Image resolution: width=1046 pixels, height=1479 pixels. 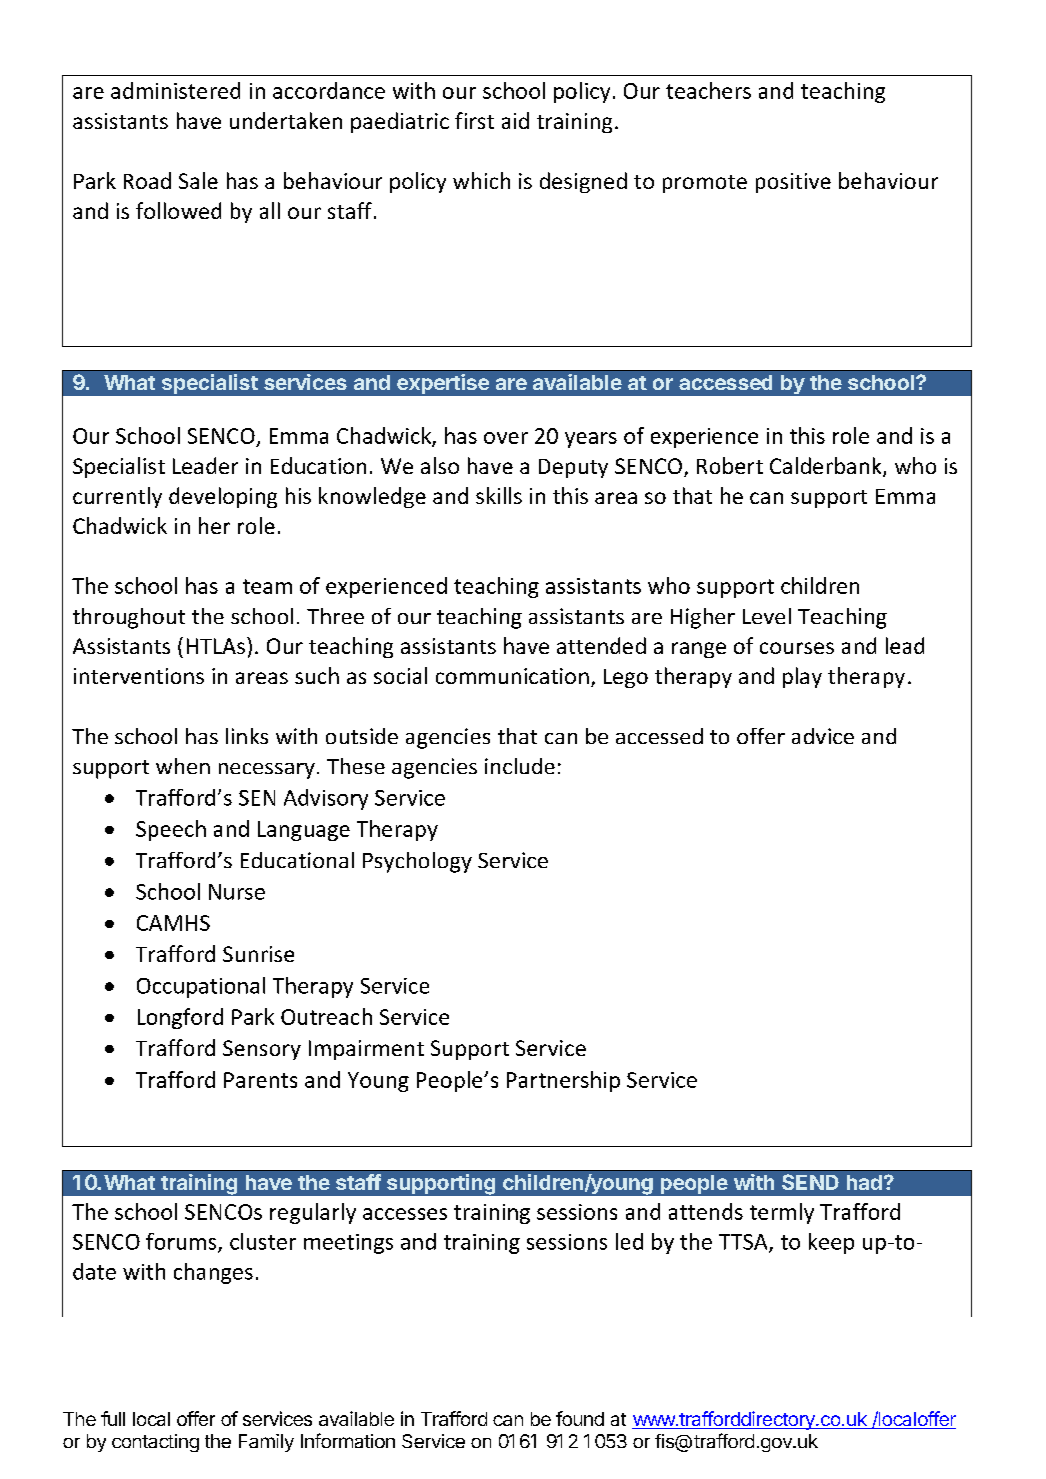 I want to click on when, so click(x=183, y=766).
